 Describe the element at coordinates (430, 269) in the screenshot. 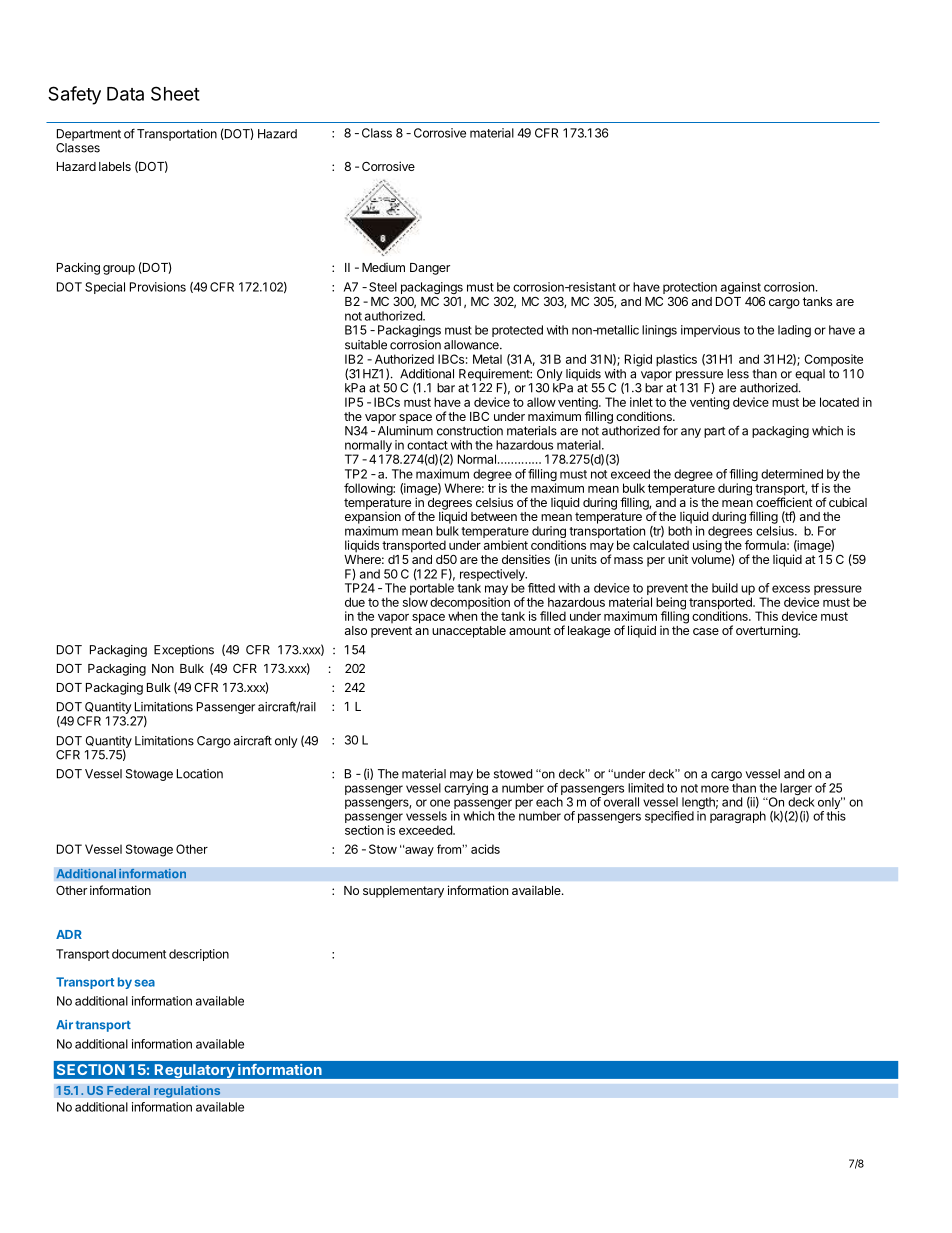

I see `Danger` at that location.
